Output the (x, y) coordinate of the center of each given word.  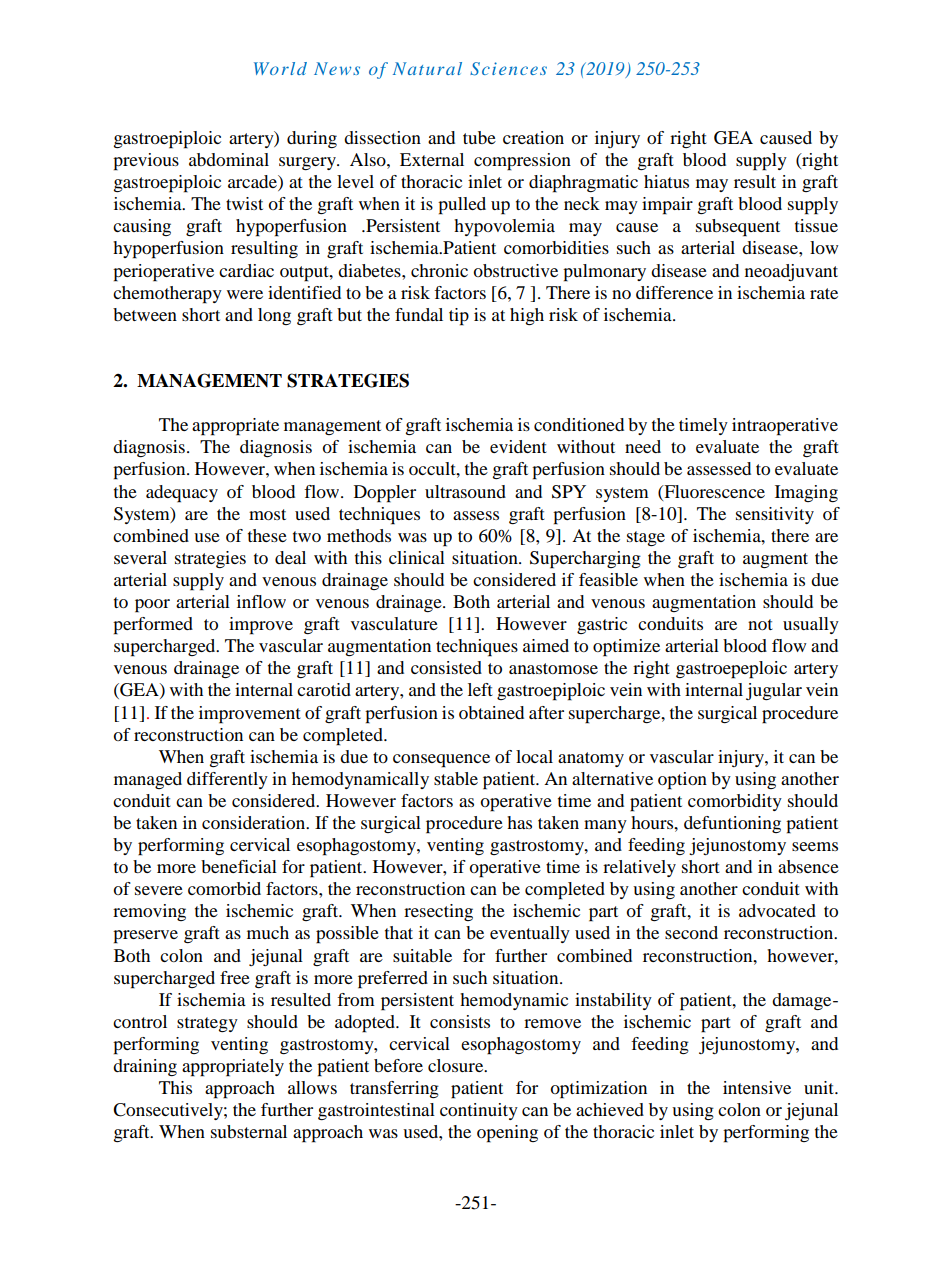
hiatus (666, 181)
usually (811, 625)
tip (459, 317)
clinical (417, 557)
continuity (479, 1111)
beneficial (239, 866)
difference (674, 292)
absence (808, 866)
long (274, 316)
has (519, 822)
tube (479, 137)
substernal (249, 1131)
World (280, 68)
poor (152, 606)
